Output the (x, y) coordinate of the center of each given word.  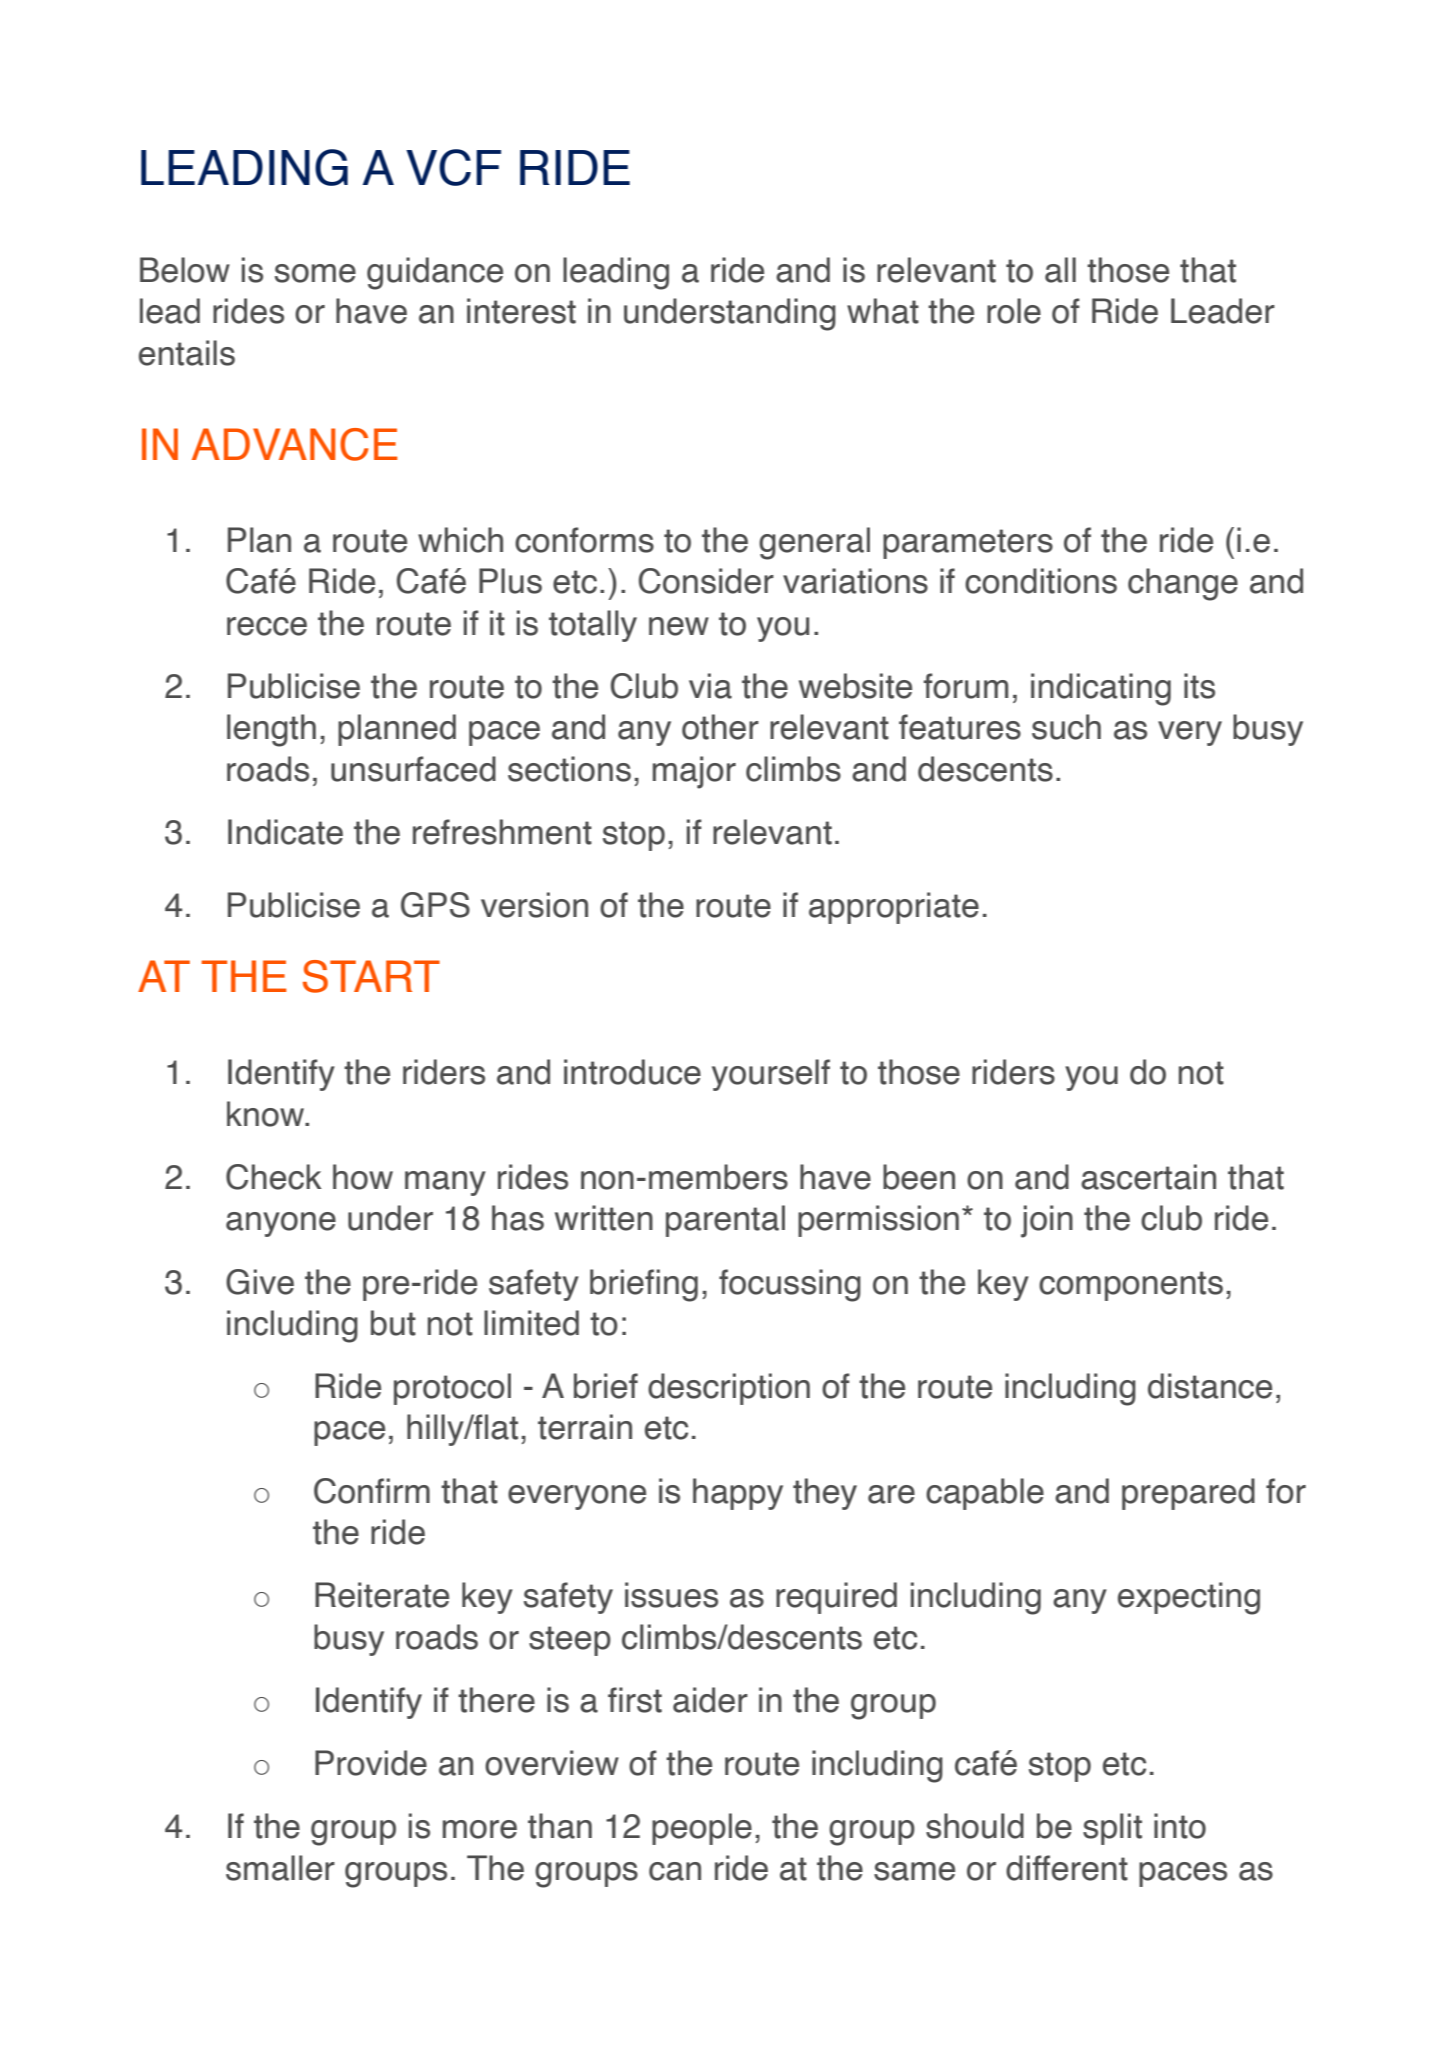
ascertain (1148, 1177)
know (267, 1114)
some (315, 273)
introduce (632, 1072)
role (1014, 311)
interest (521, 311)
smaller (280, 1868)
